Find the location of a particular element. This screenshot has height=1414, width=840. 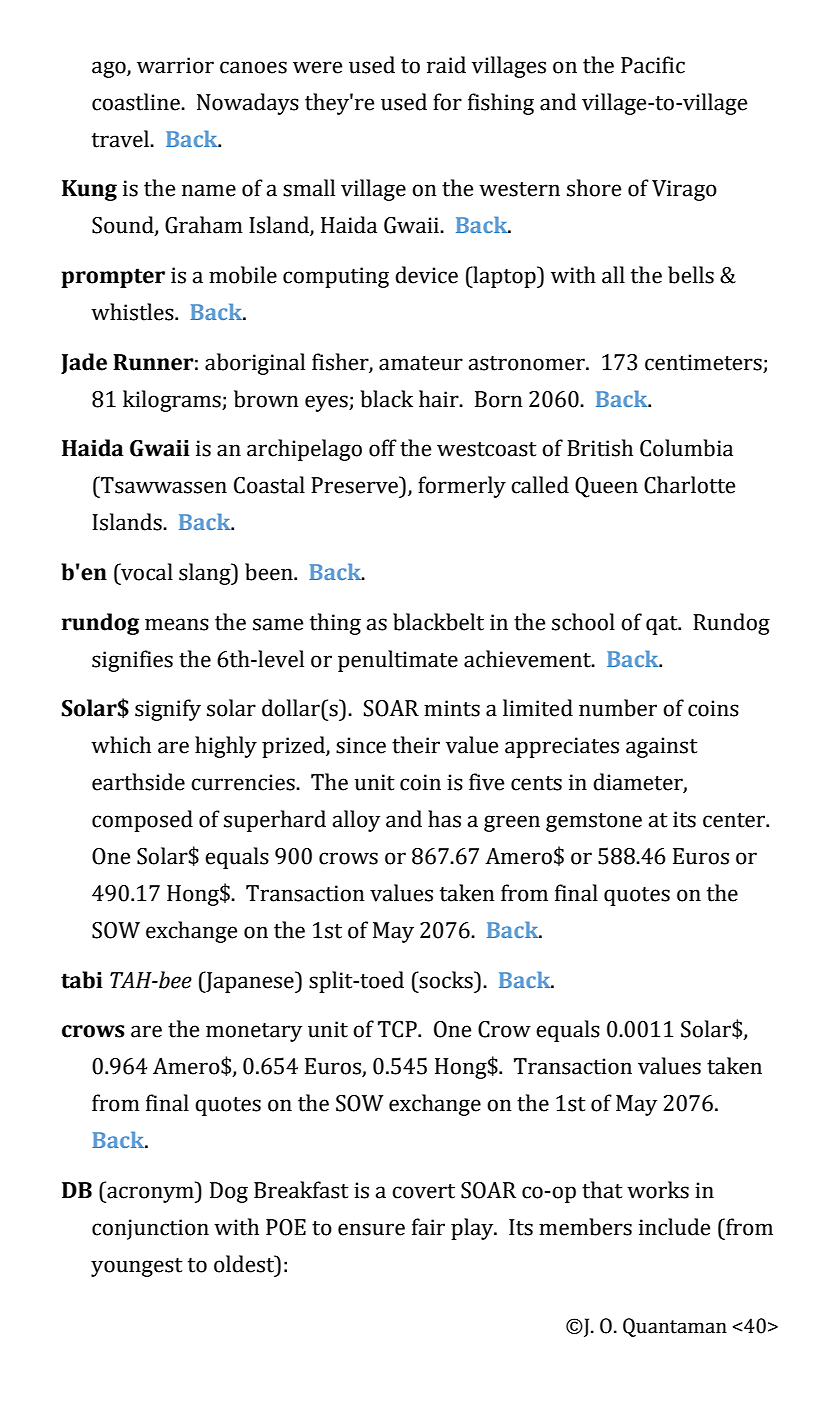

against is located at coordinates (662, 747).
